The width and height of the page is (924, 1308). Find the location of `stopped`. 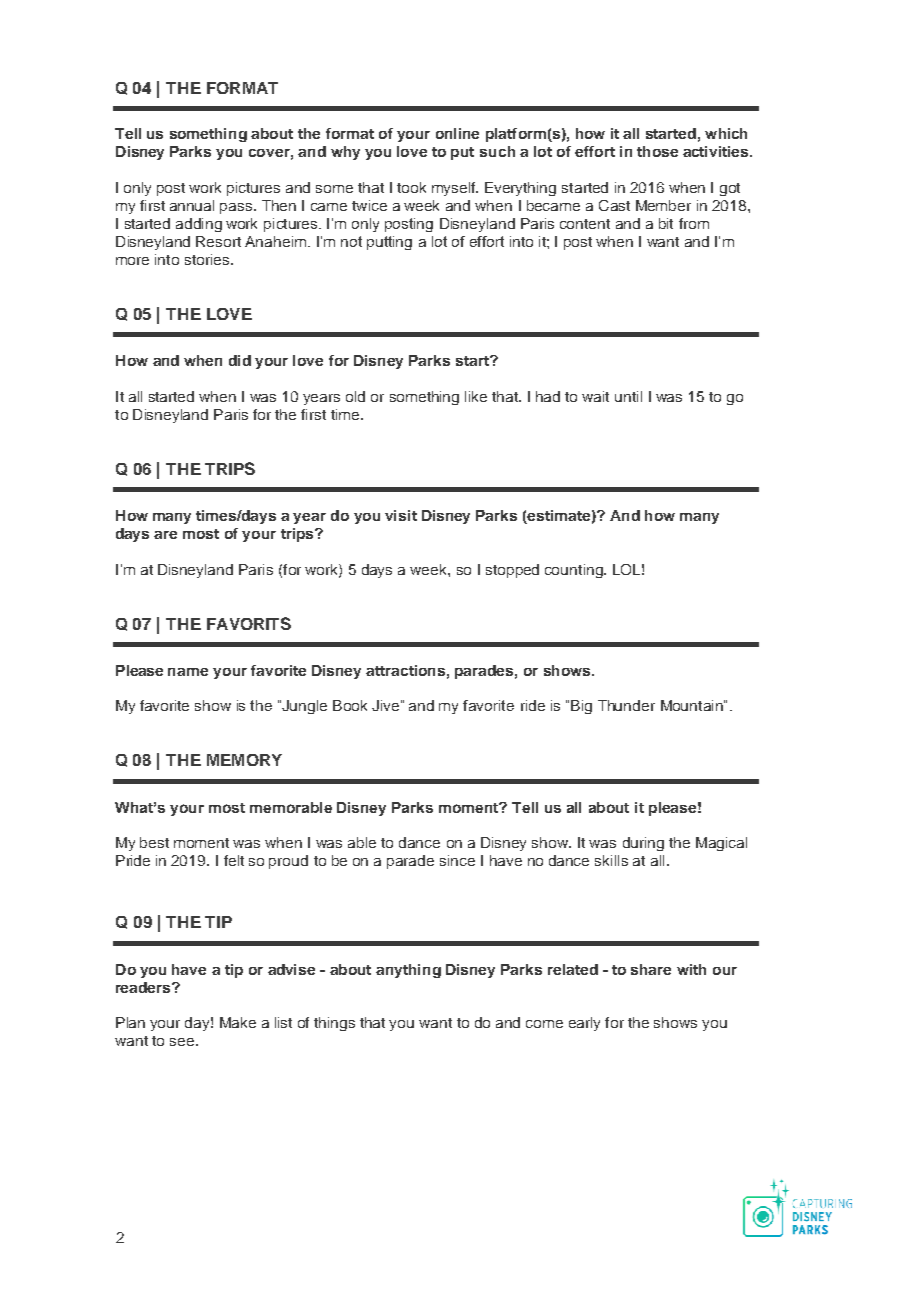

stopped is located at coordinates (512, 571).
